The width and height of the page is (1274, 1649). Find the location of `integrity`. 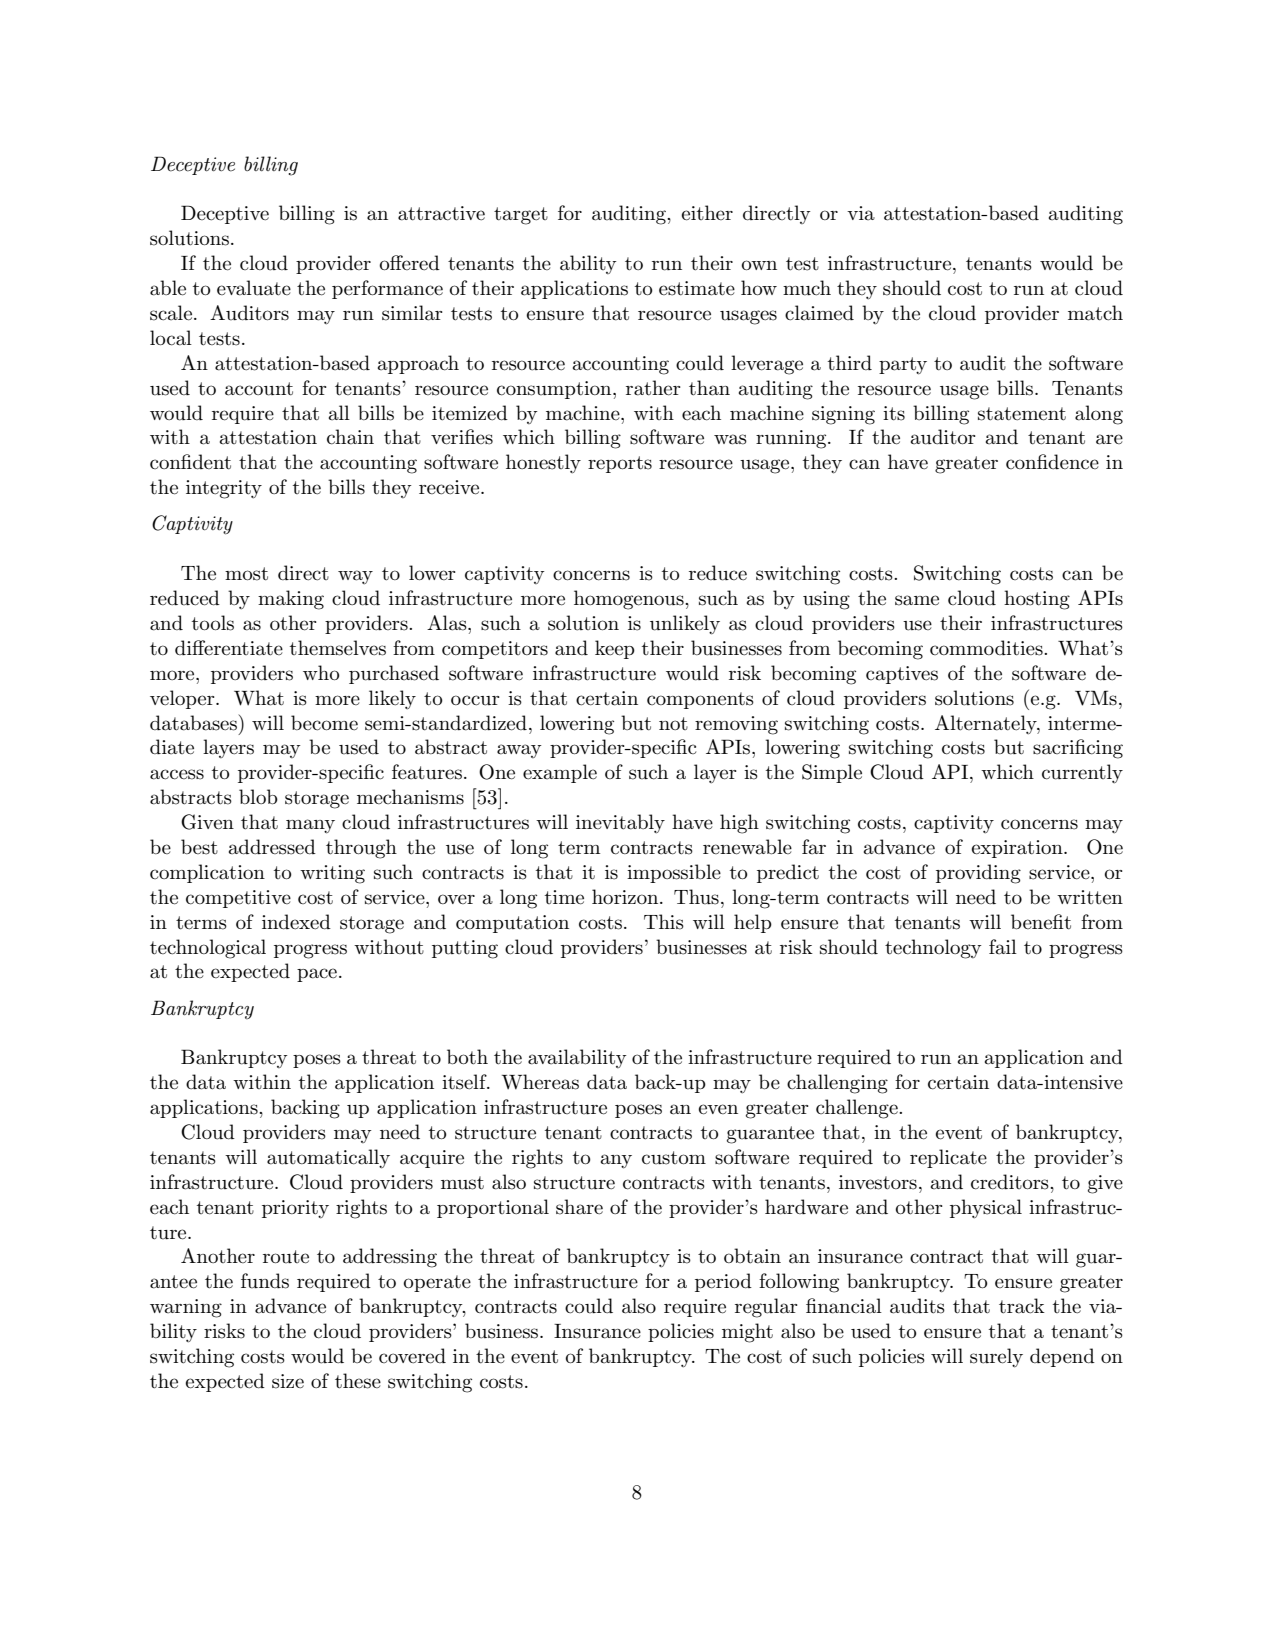

integrity is located at coordinates (224, 489).
